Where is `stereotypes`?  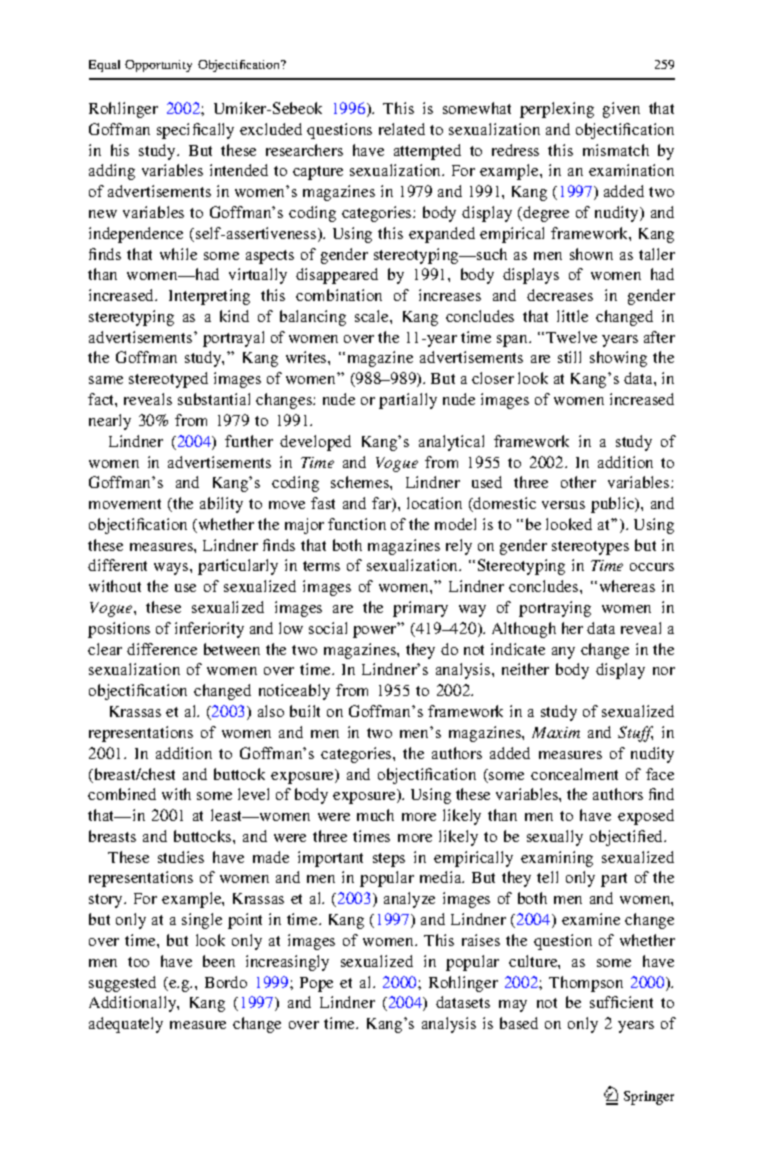
stereotypes is located at coordinates (590, 548).
